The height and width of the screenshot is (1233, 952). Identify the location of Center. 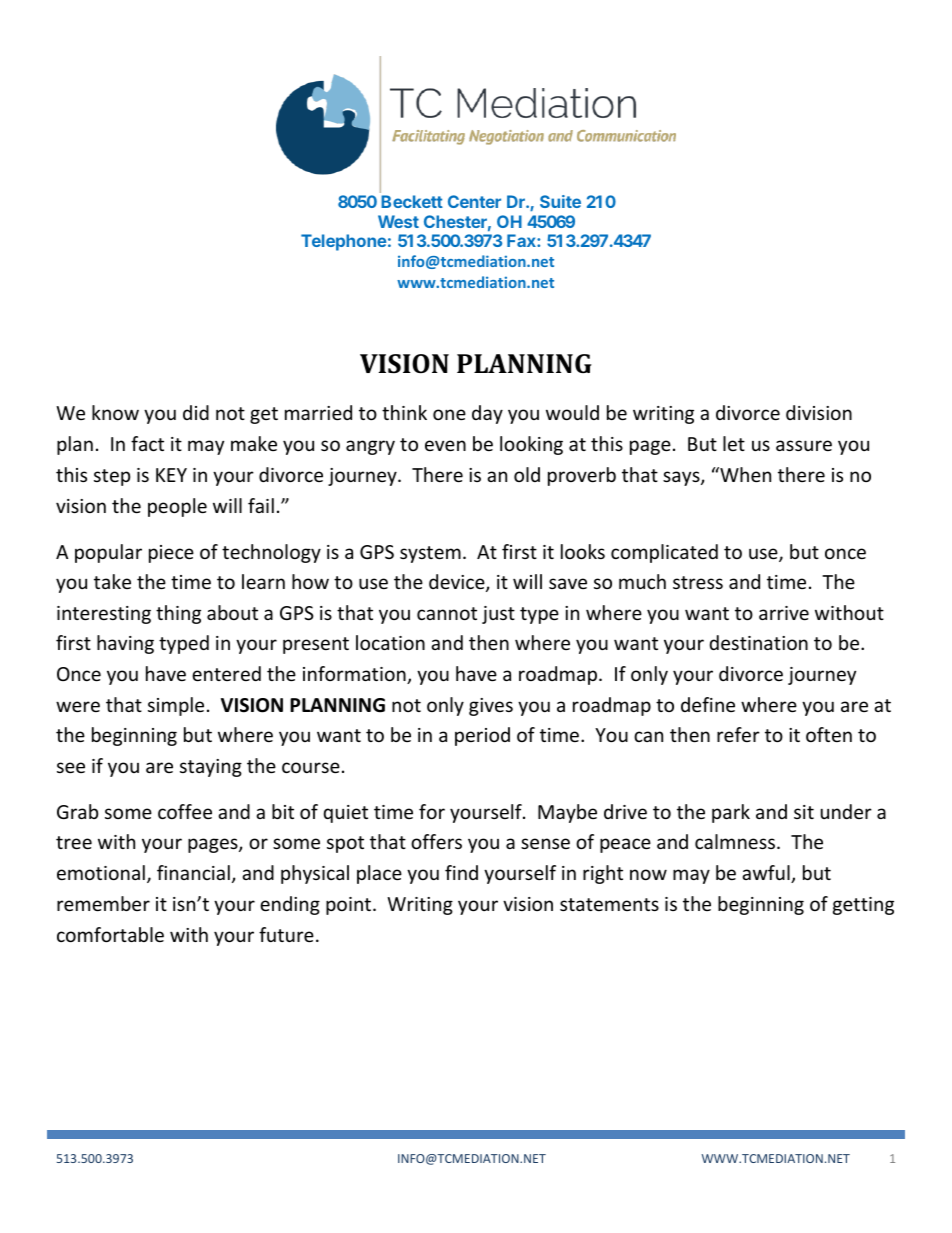
(474, 201).
